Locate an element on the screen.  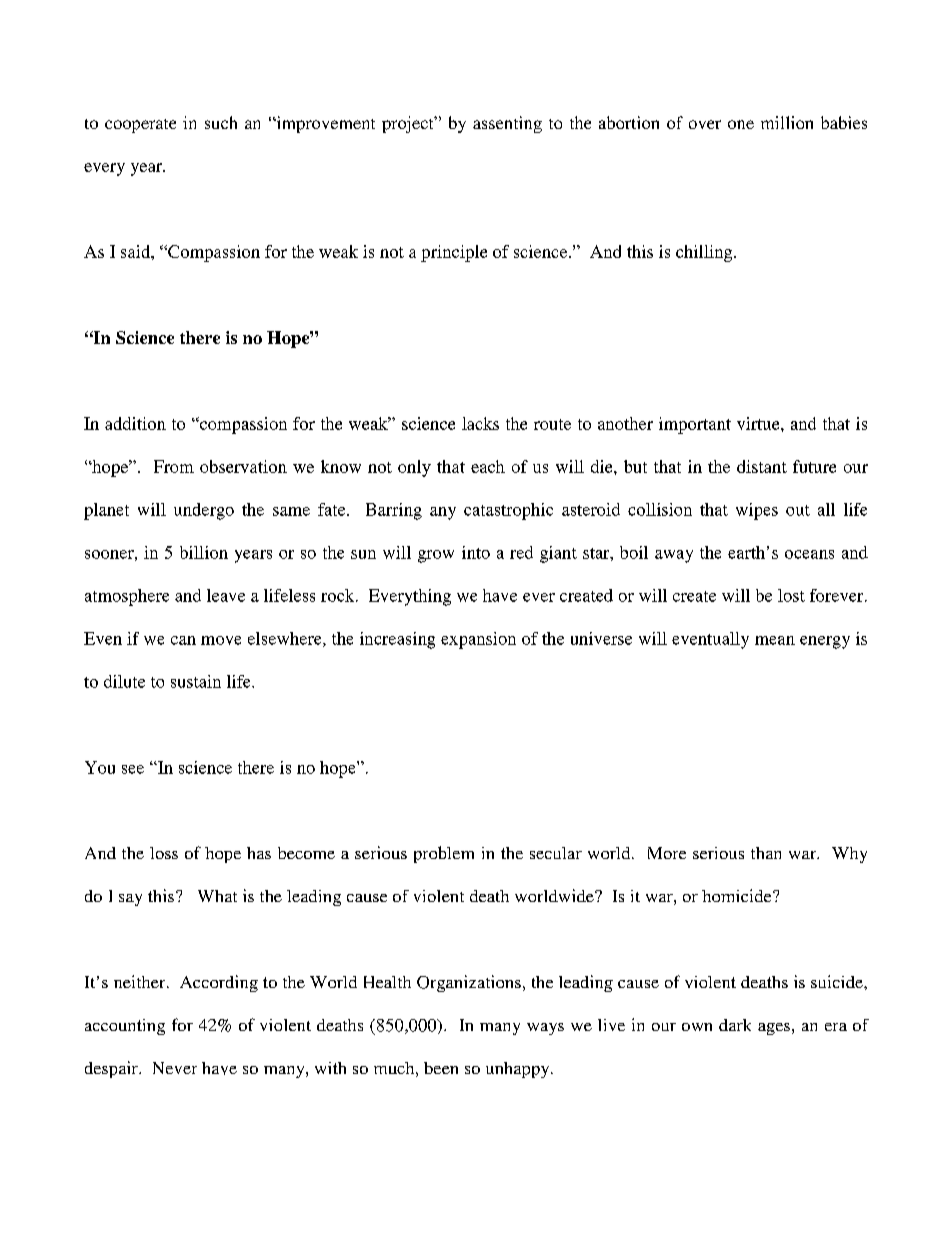
distant is located at coordinates (762, 466).
